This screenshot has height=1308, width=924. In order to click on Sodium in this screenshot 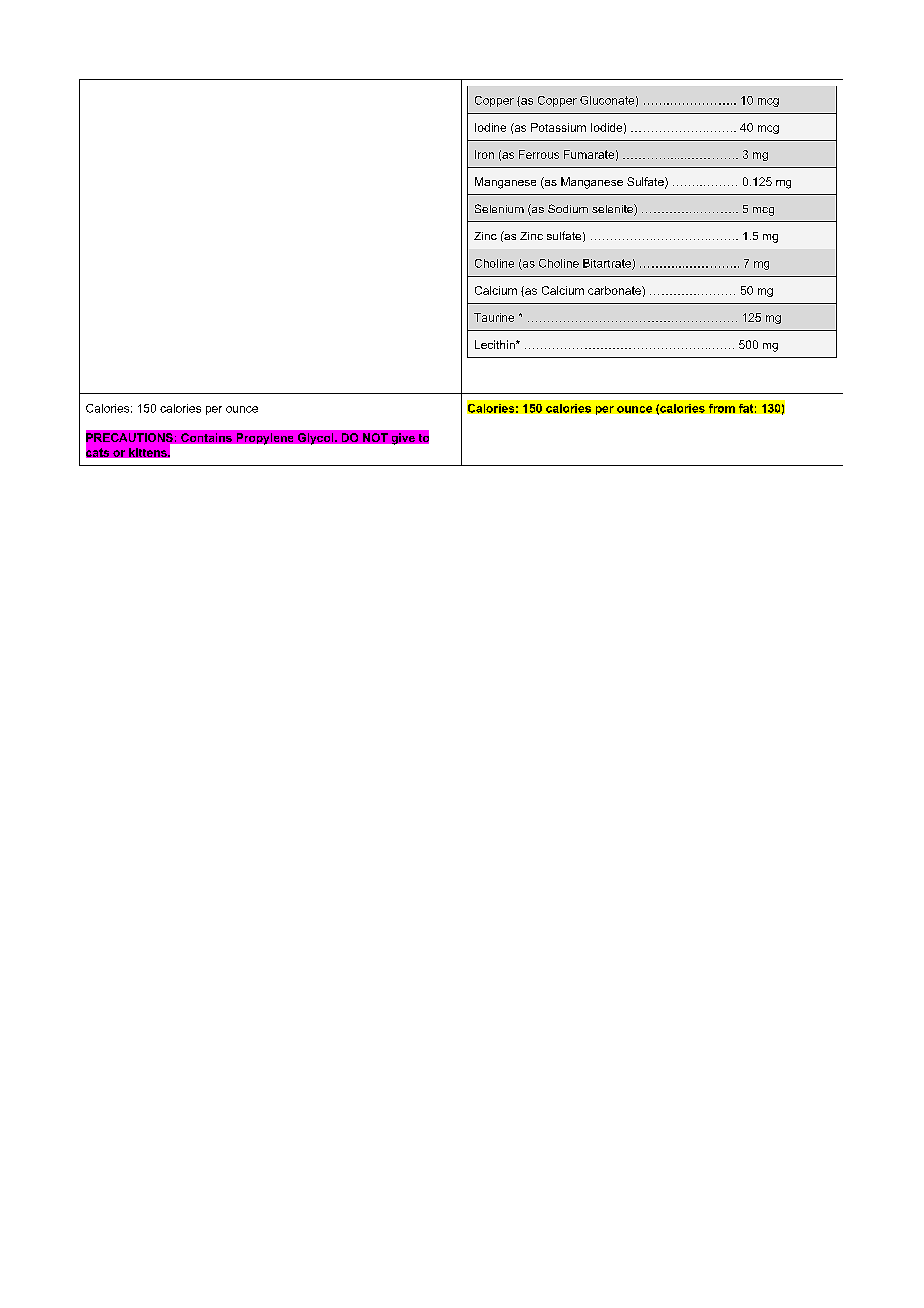, I will do `click(568, 208)`.
